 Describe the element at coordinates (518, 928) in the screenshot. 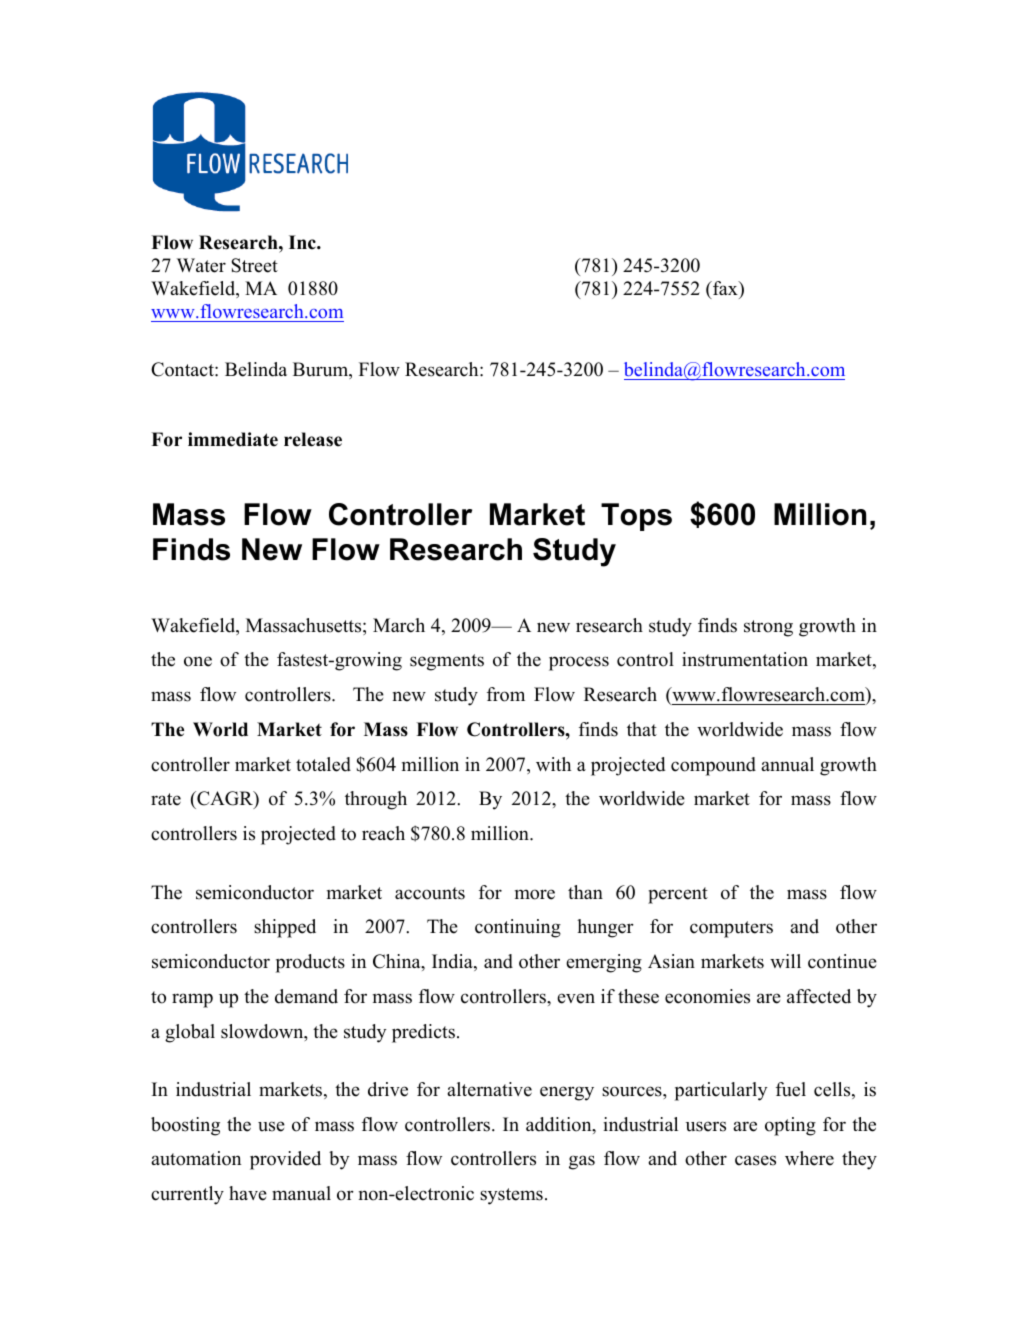

I see `continuing` at that location.
